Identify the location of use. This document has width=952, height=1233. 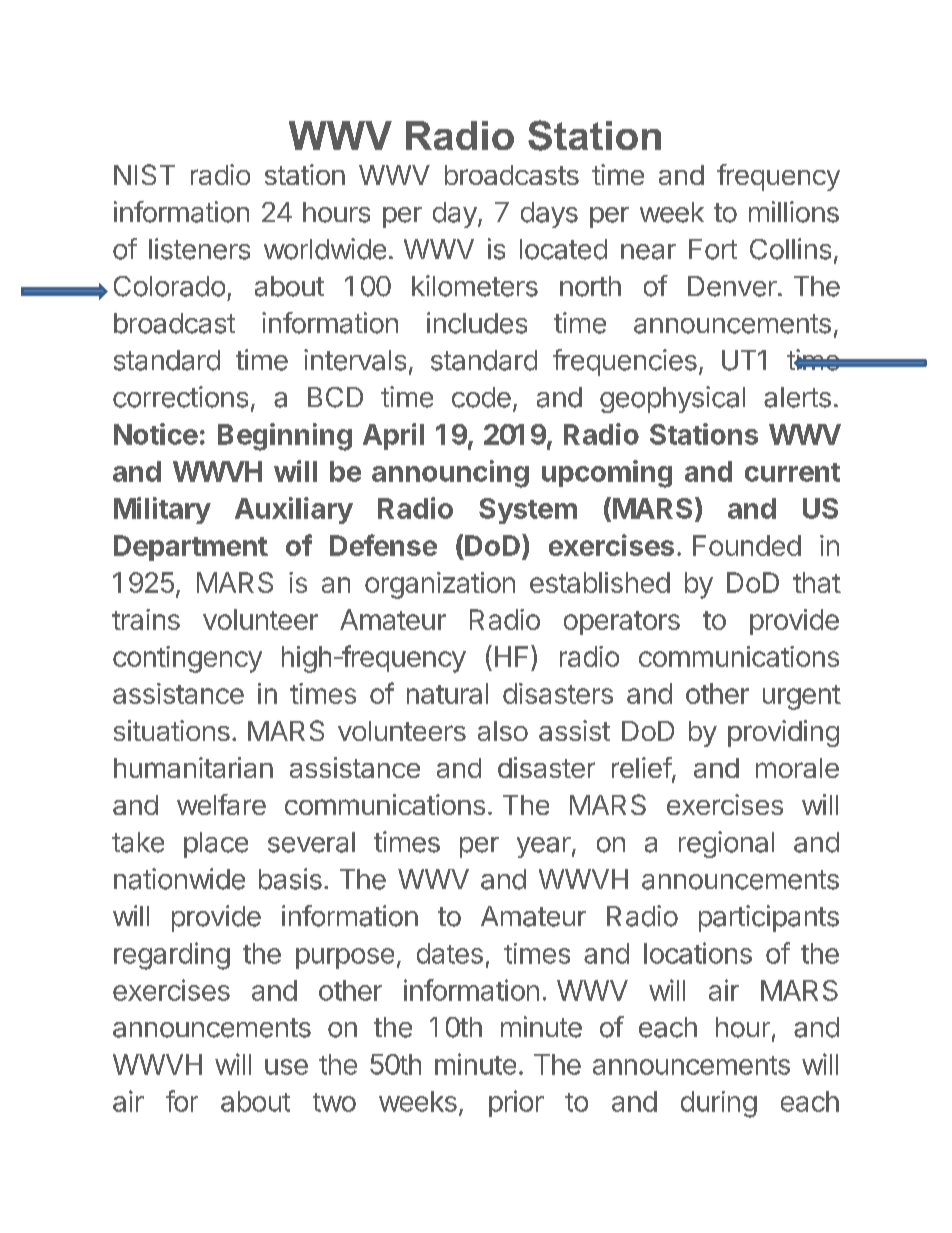
(286, 1067).
